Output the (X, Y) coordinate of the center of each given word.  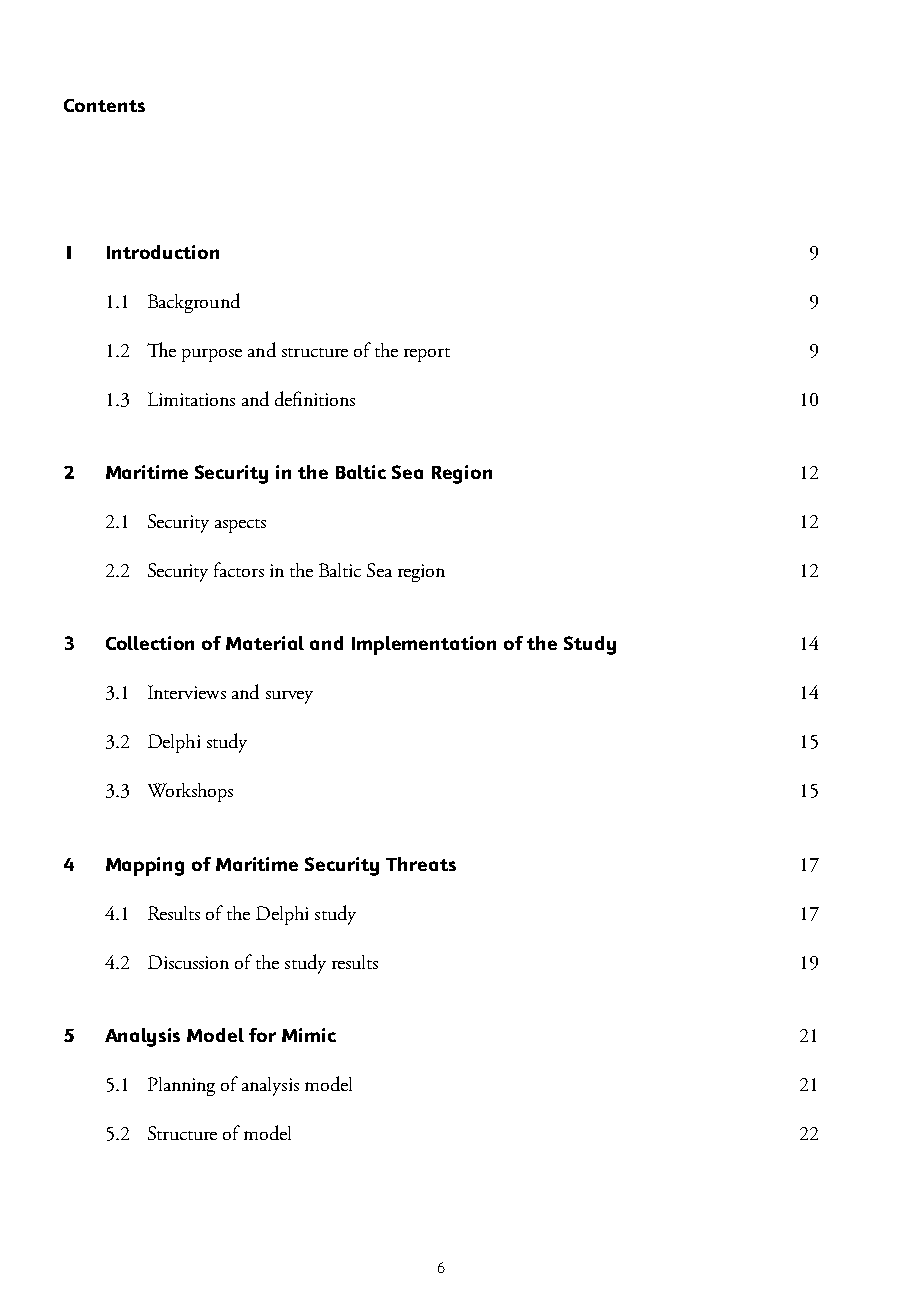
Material (265, 643)
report (427, 355)
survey (289, 697)
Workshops (190, 792)
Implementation (424, 645)
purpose (212, 355)
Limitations (191, 399)
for (262, 1035)
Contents (104, 105)
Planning (181, 1086)
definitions (315, 398)
